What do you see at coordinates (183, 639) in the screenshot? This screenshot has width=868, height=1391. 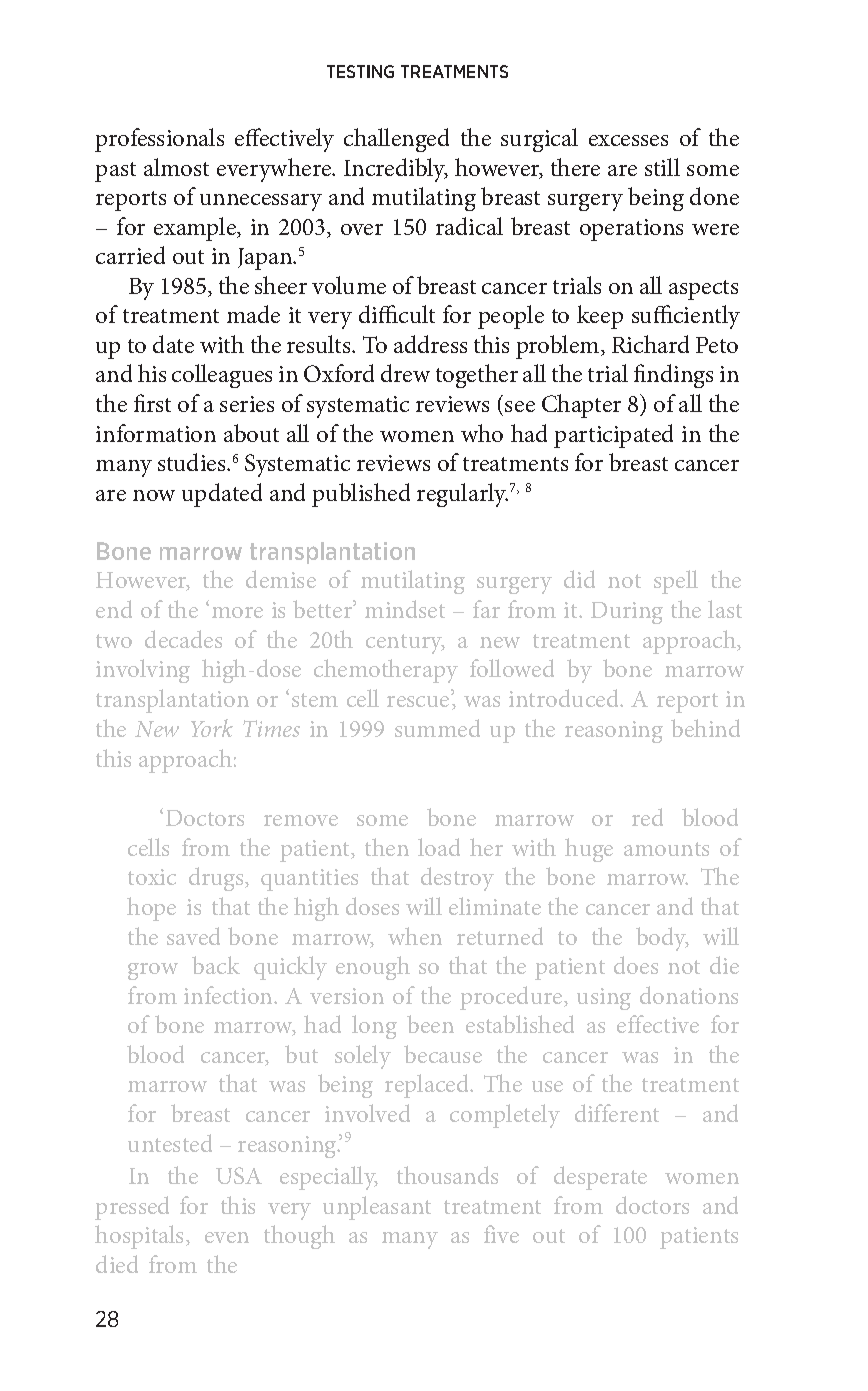 I see `decades` at bounding box center [183, 639].
